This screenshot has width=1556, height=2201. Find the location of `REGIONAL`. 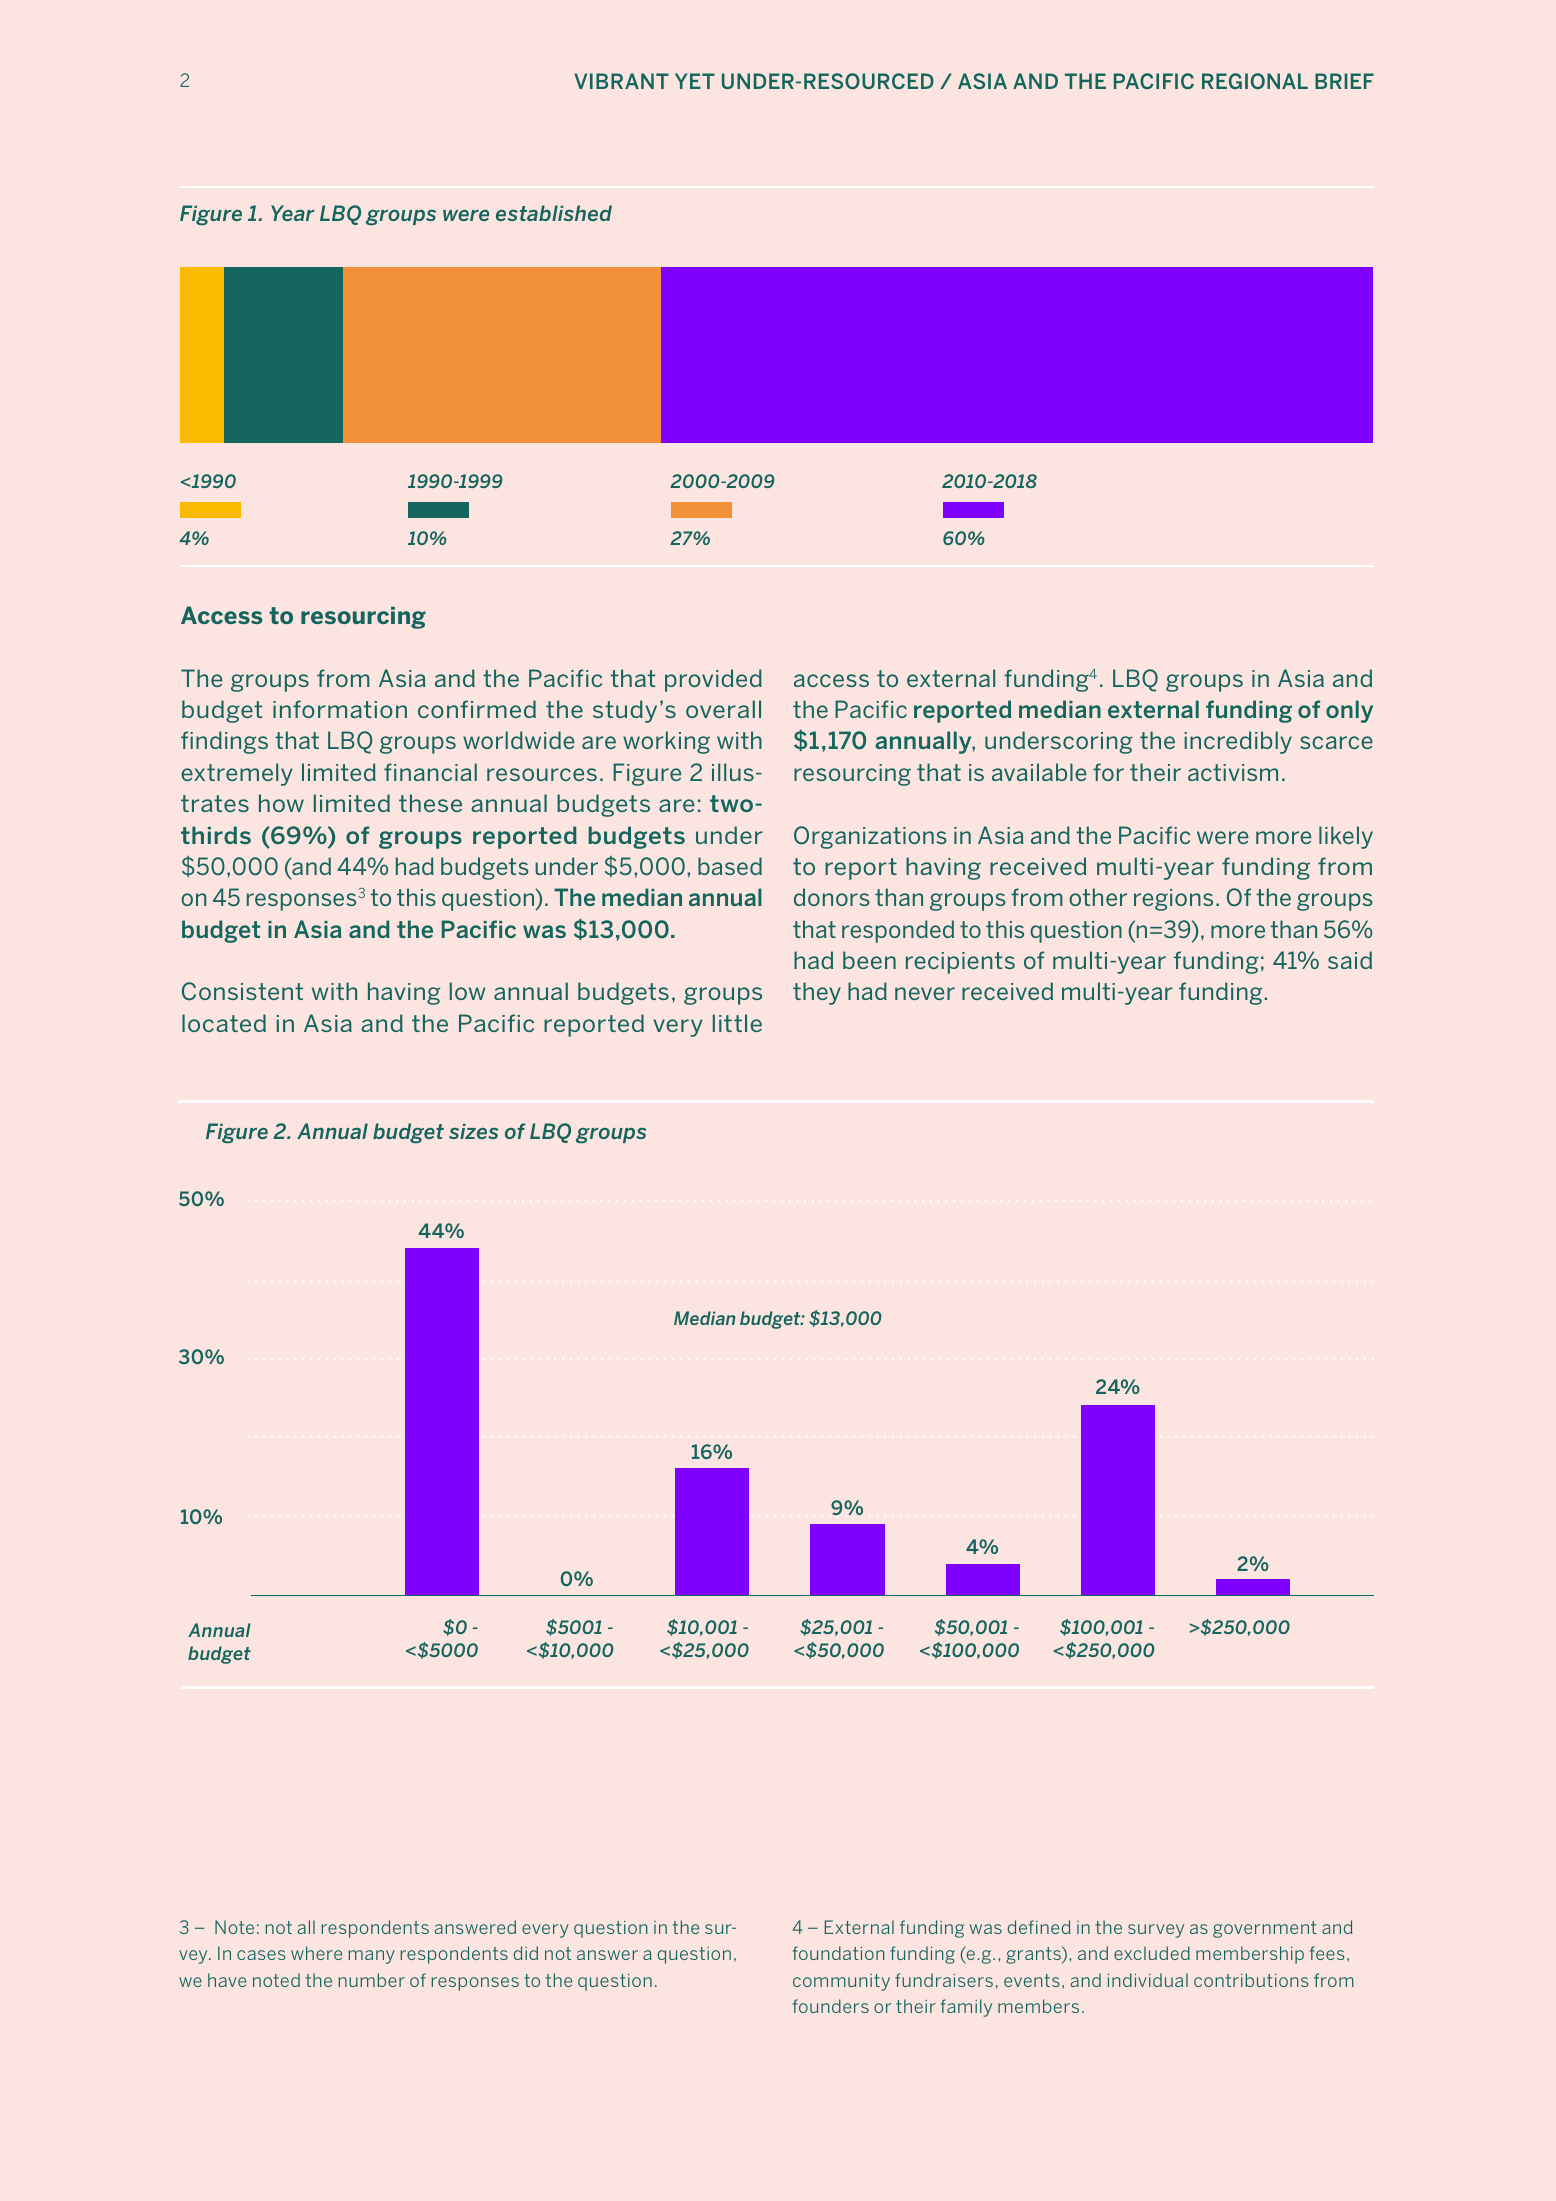

REGIONAL is located at coordinates (1255, 81).
